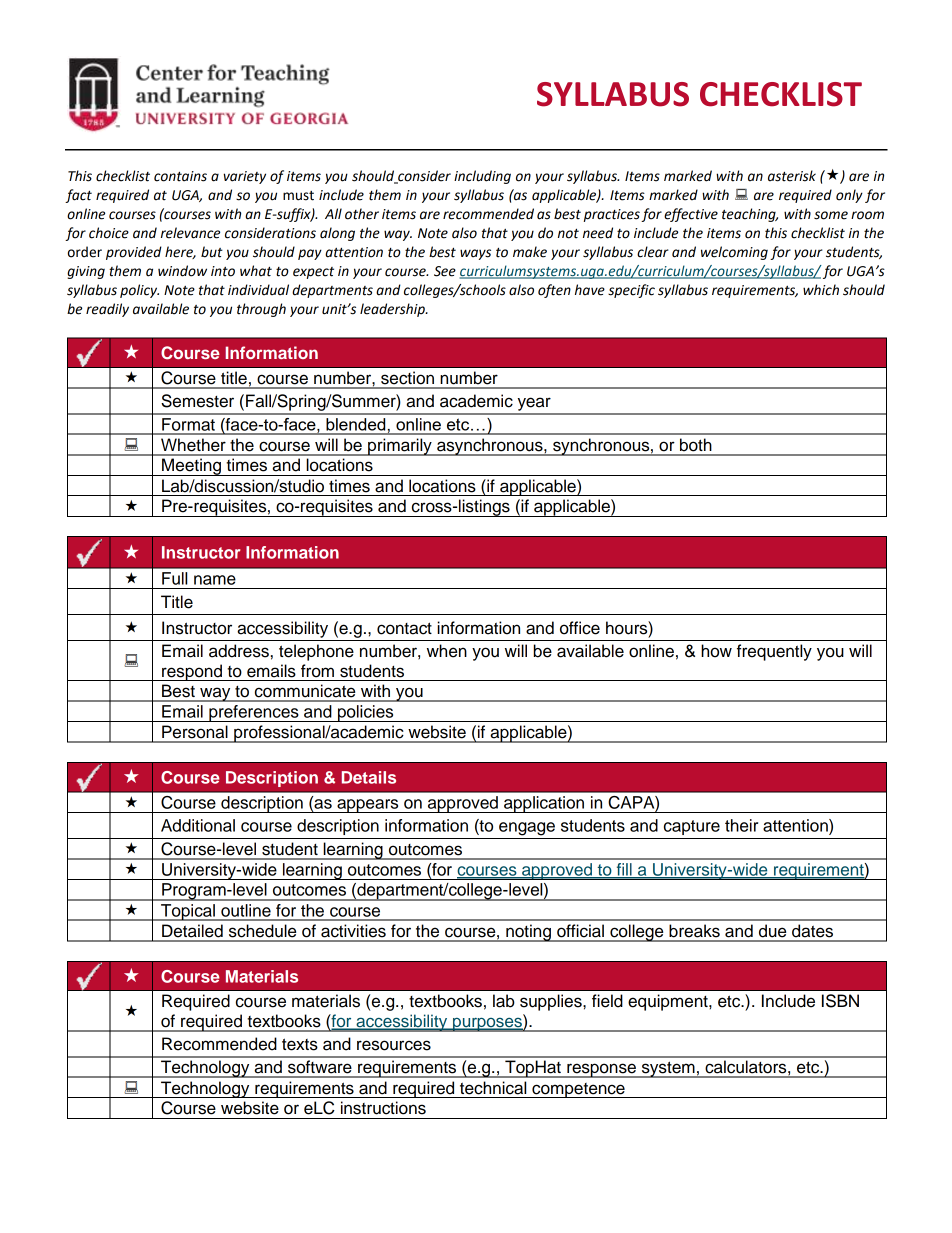 Image resolution: width=952 pixels, height=1233 pixels. I want to click on Additional, so click(198, 825).
